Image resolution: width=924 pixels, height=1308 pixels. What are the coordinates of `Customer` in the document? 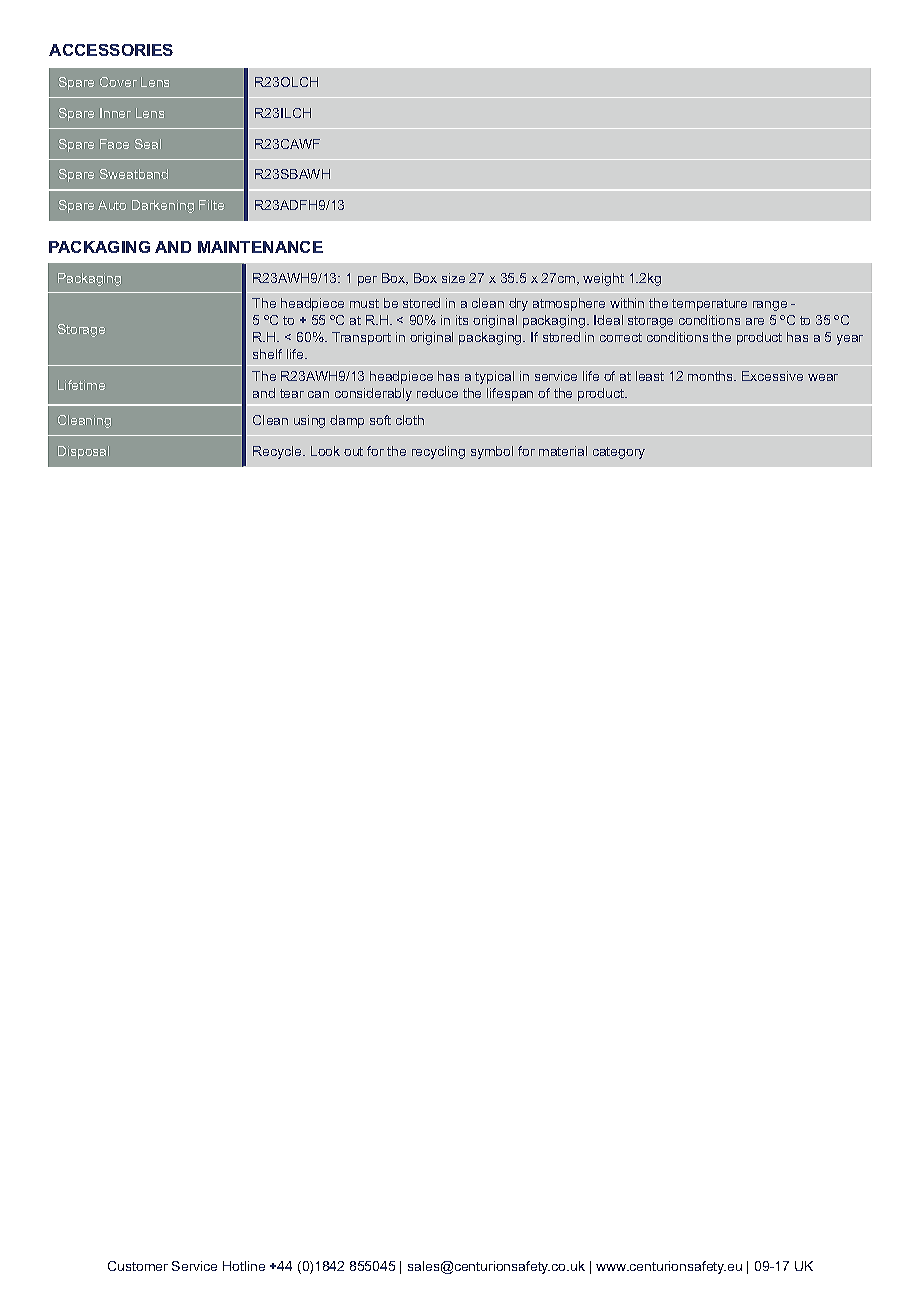 It's located at (138, 1266).
